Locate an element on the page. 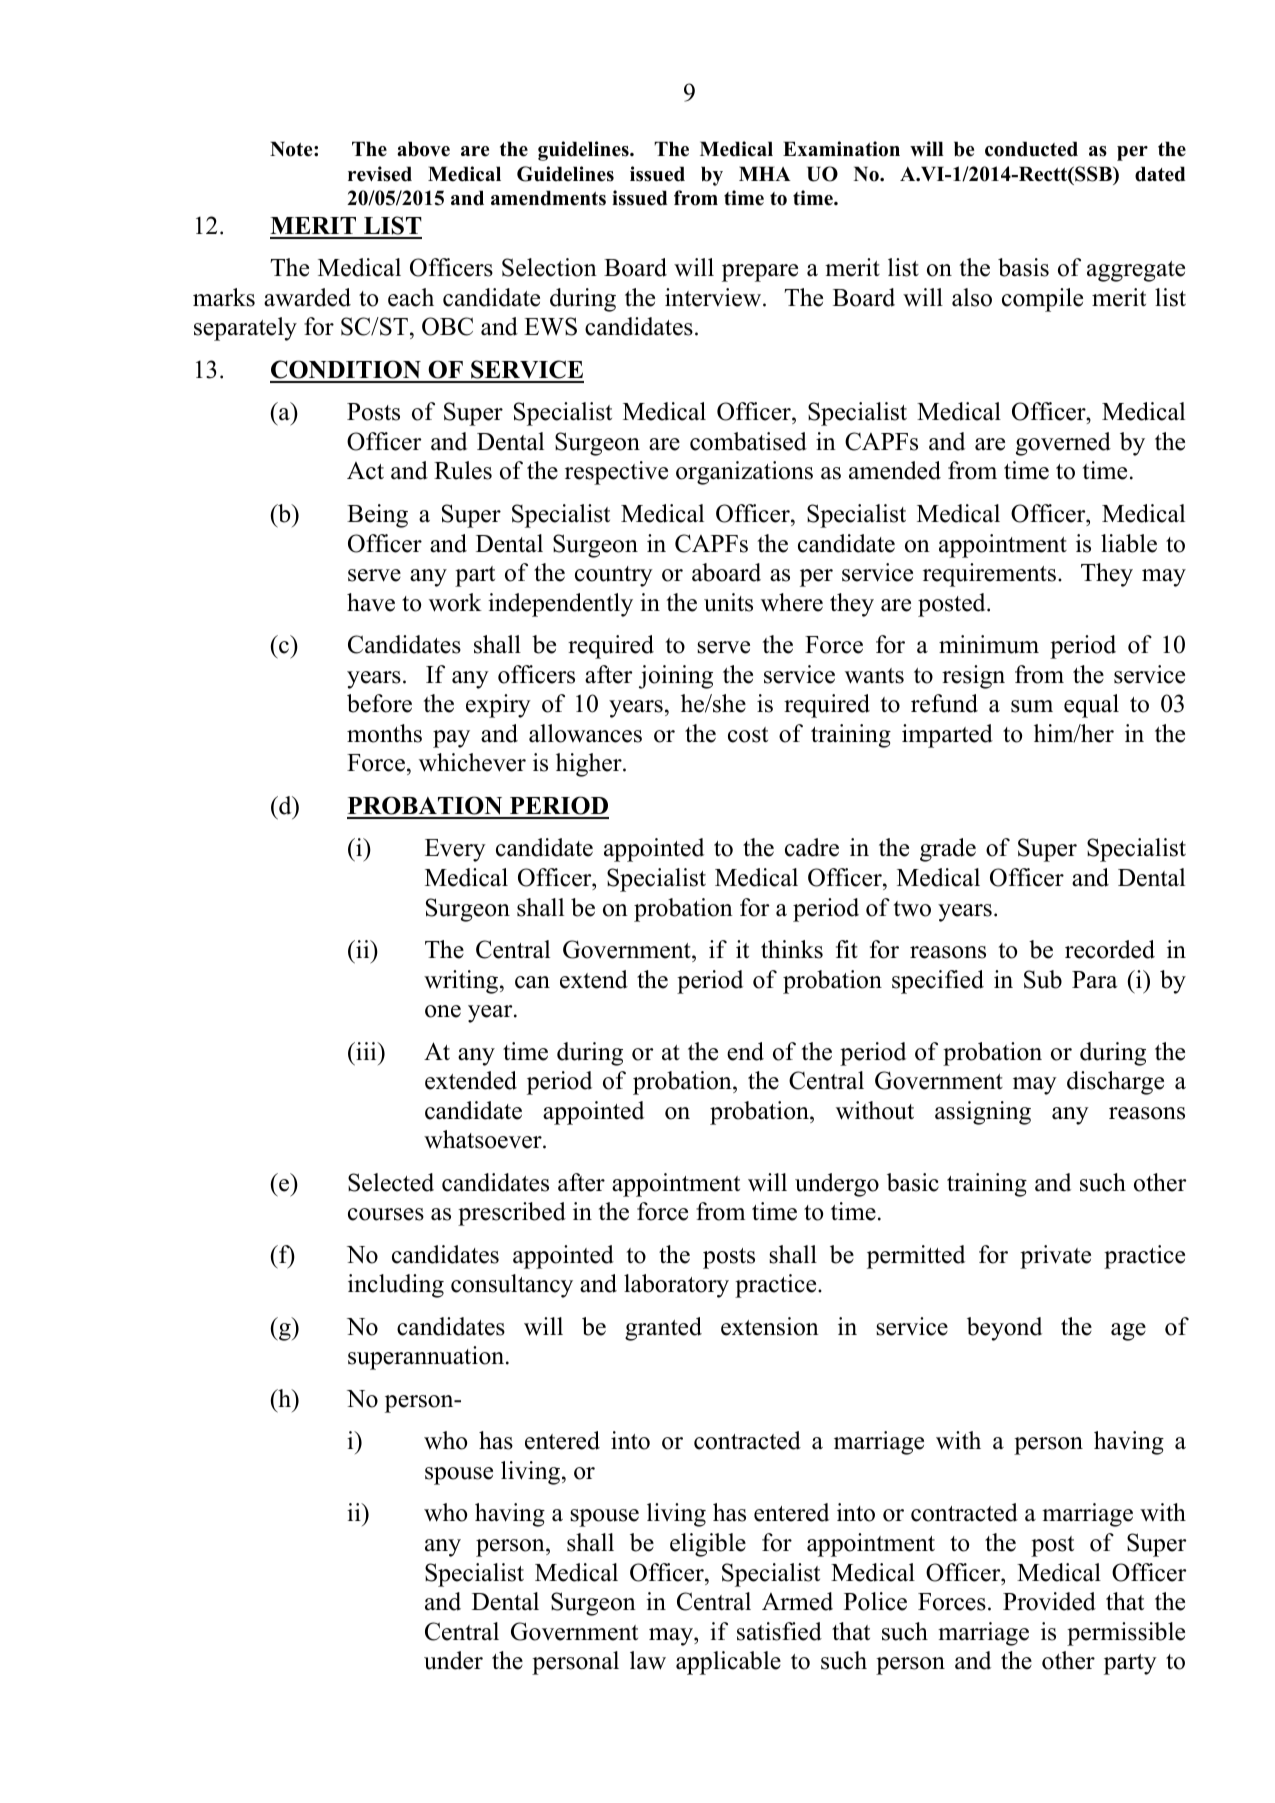 The image size is (1275, 1803). law is located at coordinates (648, 1660).
